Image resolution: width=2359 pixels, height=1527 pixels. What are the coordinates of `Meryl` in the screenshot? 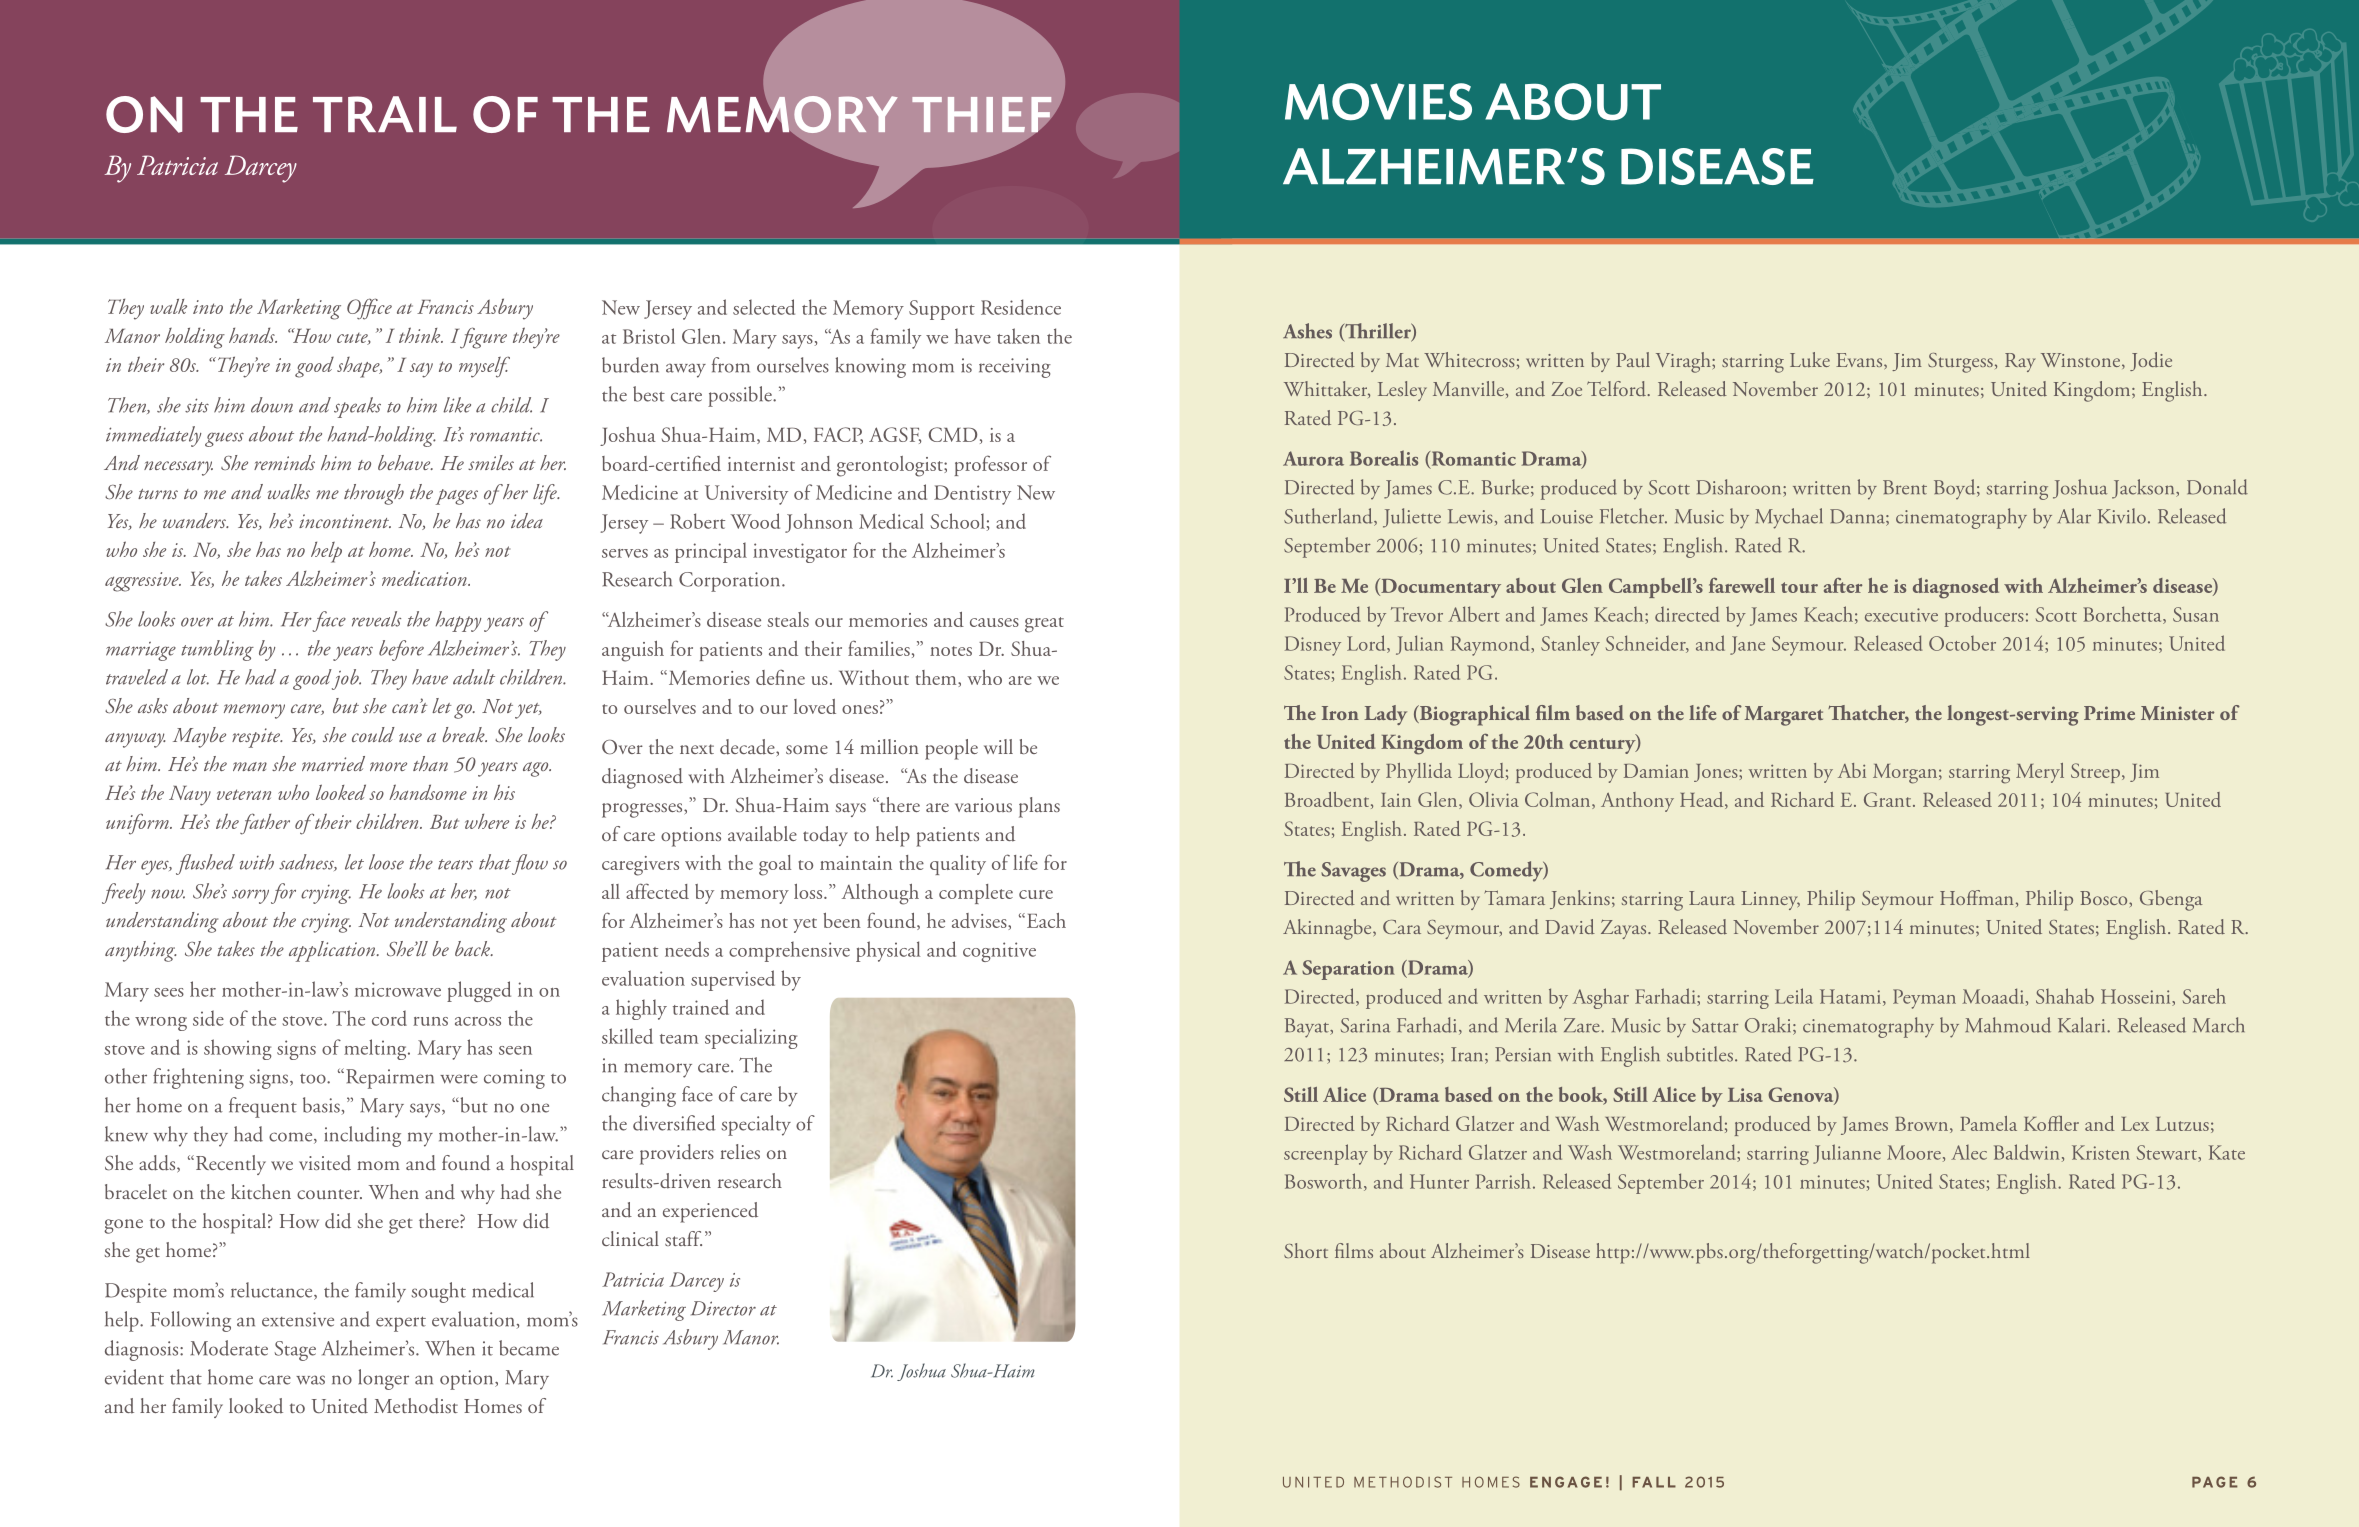 It's located at (2040, 773).
